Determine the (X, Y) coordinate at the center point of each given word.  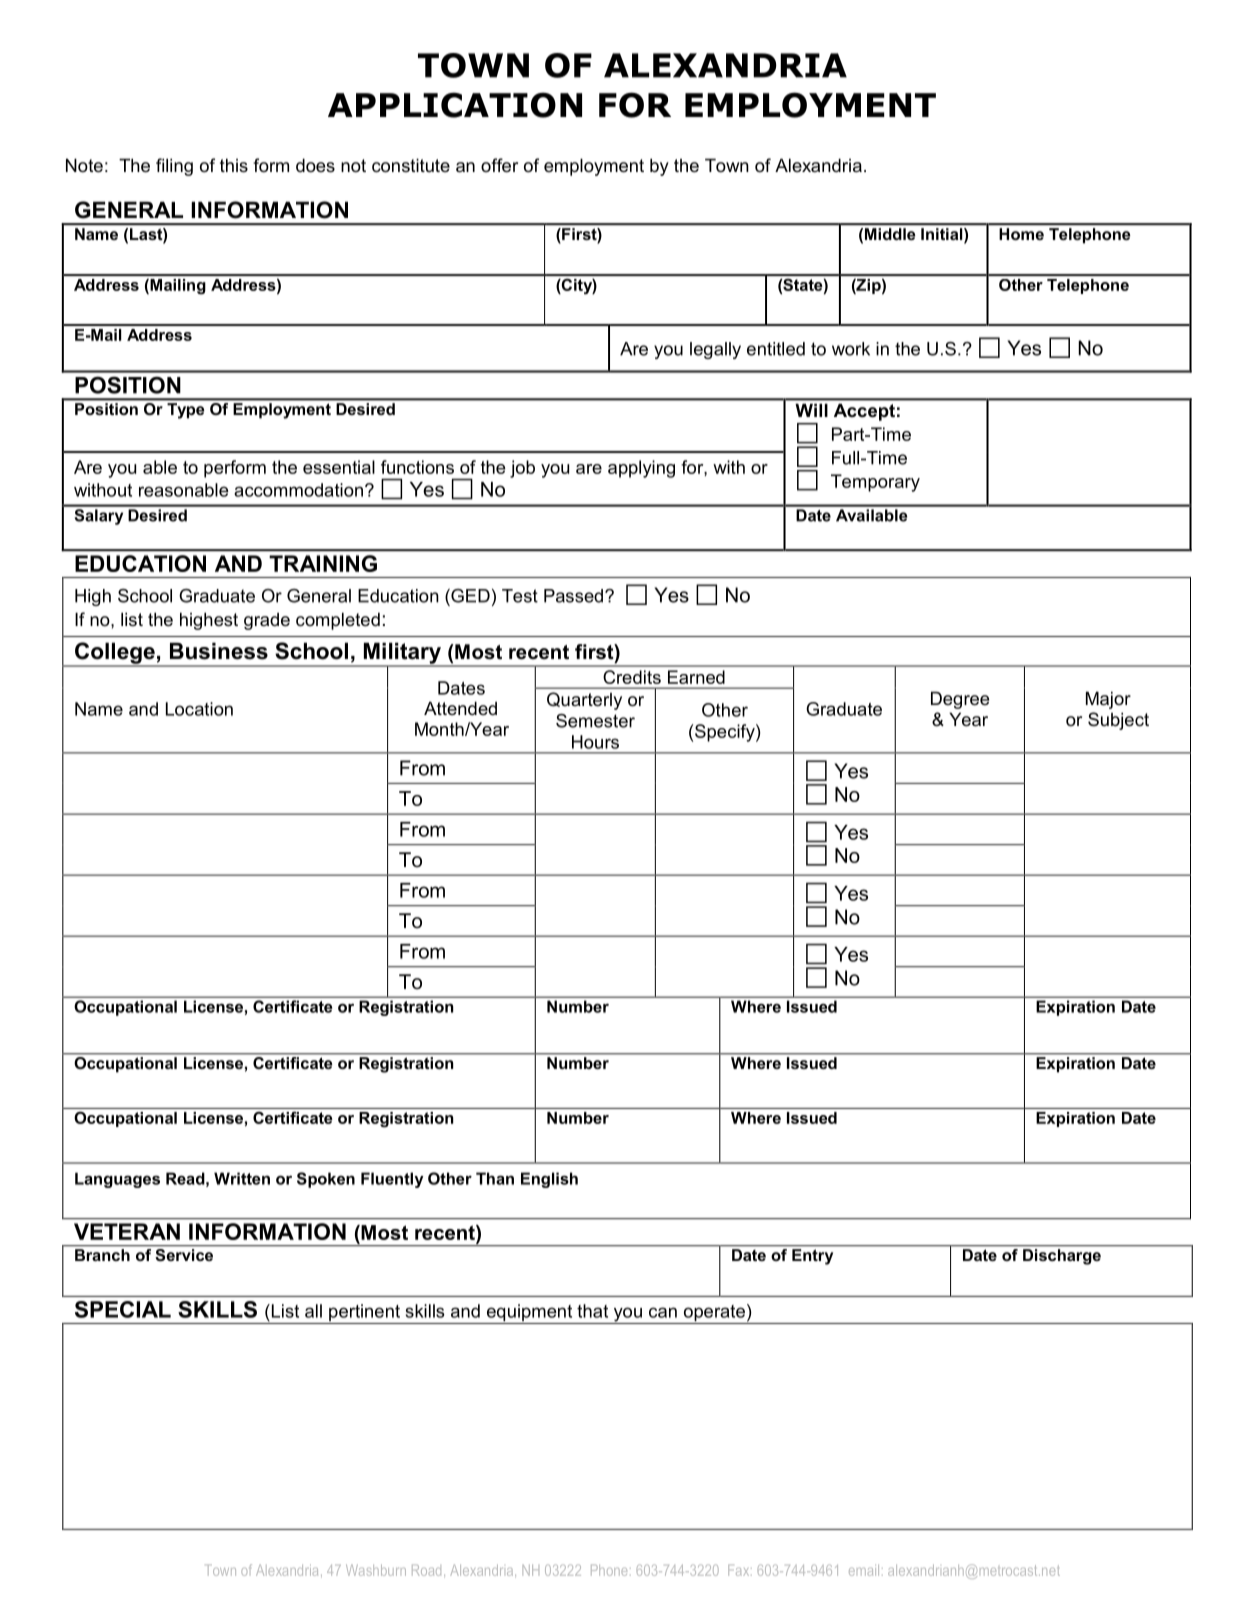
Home (1021, 234)
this (234, 165)
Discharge (1062, 1257)
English (549, 1180)
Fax (740, 1570)
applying (641, 469)
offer (499, 165)
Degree (960, 700)
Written (242, 1178)
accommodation (300, 490)
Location (199, 709)
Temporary (875, 483)
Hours (595, 742)
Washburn (376, 1570)
